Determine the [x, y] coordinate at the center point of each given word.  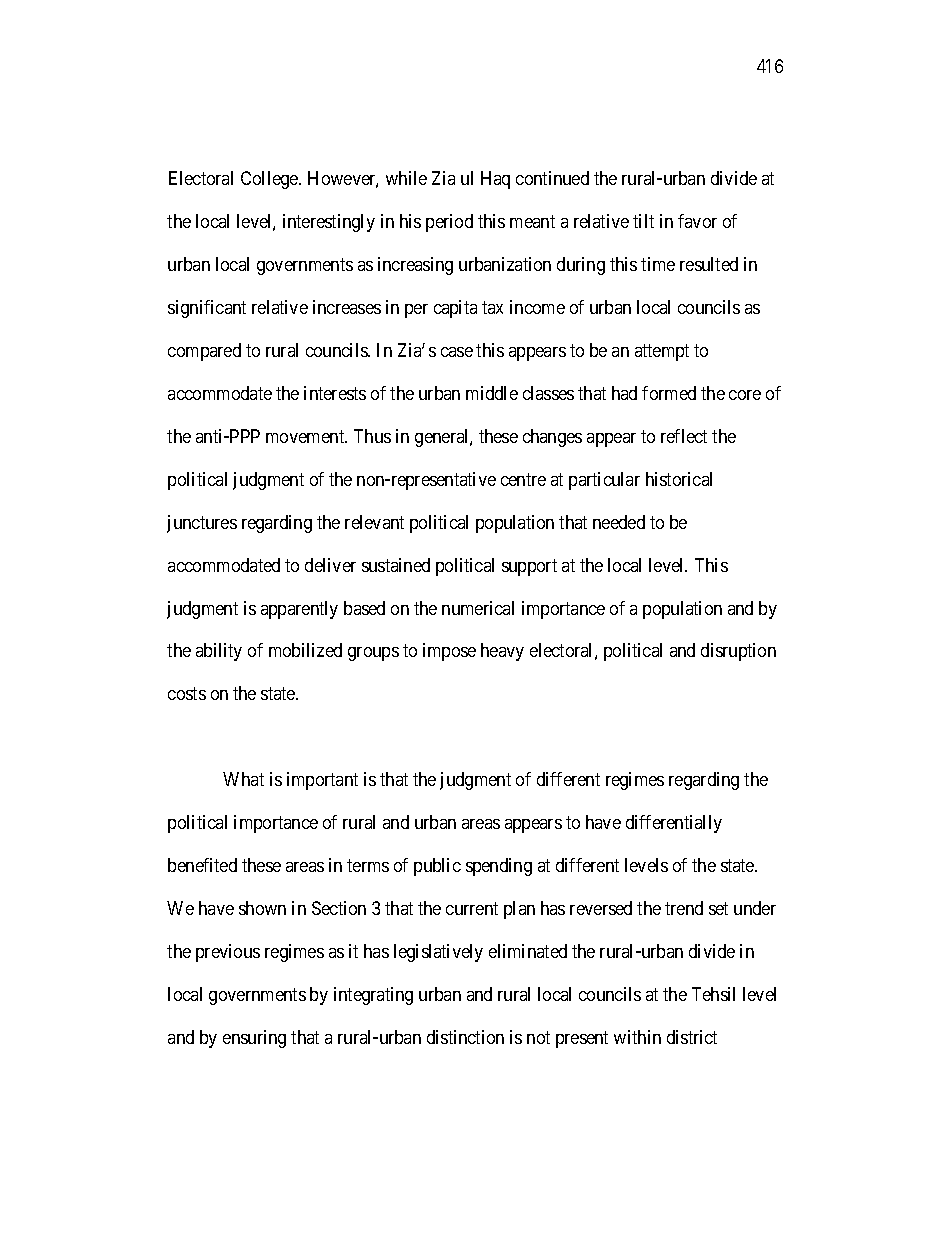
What [243, 779]
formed [669, 393]
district [692, 1037]
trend [684, 908]
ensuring [254, 1039]
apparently [299, 610]
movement [306, 436]
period [449, 223]
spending [499, 867]
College [270, 180]
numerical [478, 608]
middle [492, 393]
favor [697, 221]
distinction [465, 1037]
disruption [738, 652]
